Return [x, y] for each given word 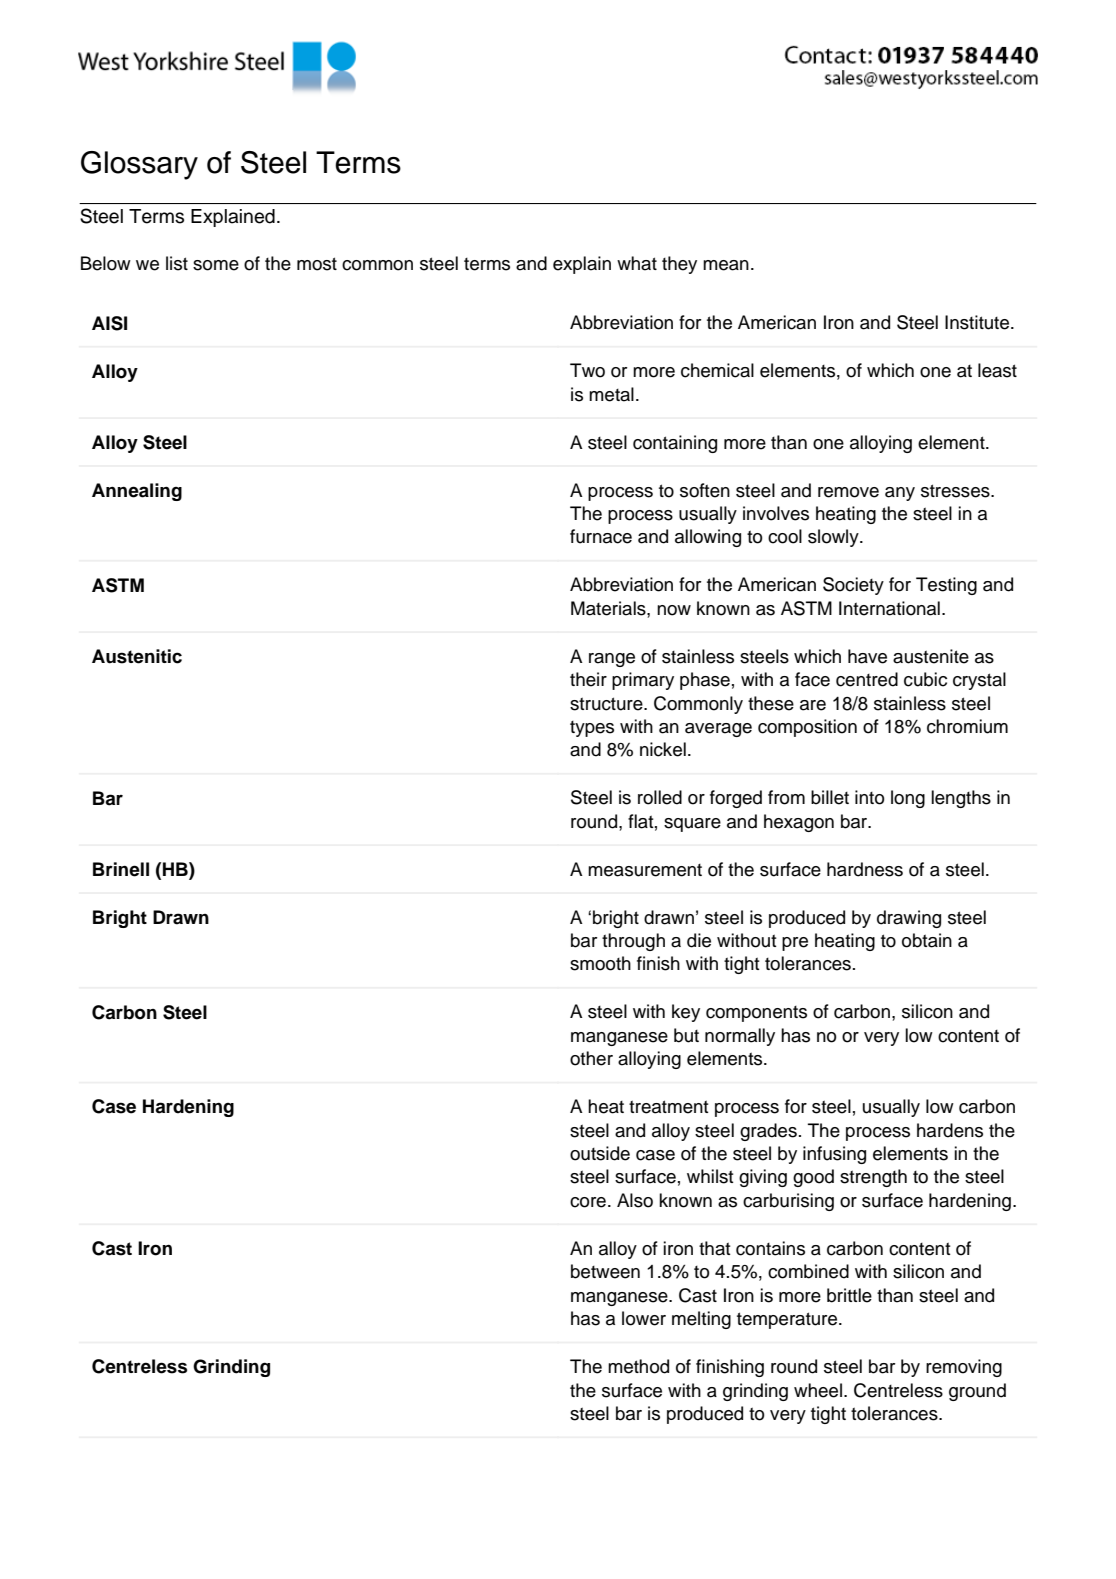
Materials [609, 608]
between [605, 1271]
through [633, 942]
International [889, 608]
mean [726, 265]
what [637, 263]
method [638, 1366]
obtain [927, 940]
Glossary [139, 165]
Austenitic [137, 656]
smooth [600, 963]
